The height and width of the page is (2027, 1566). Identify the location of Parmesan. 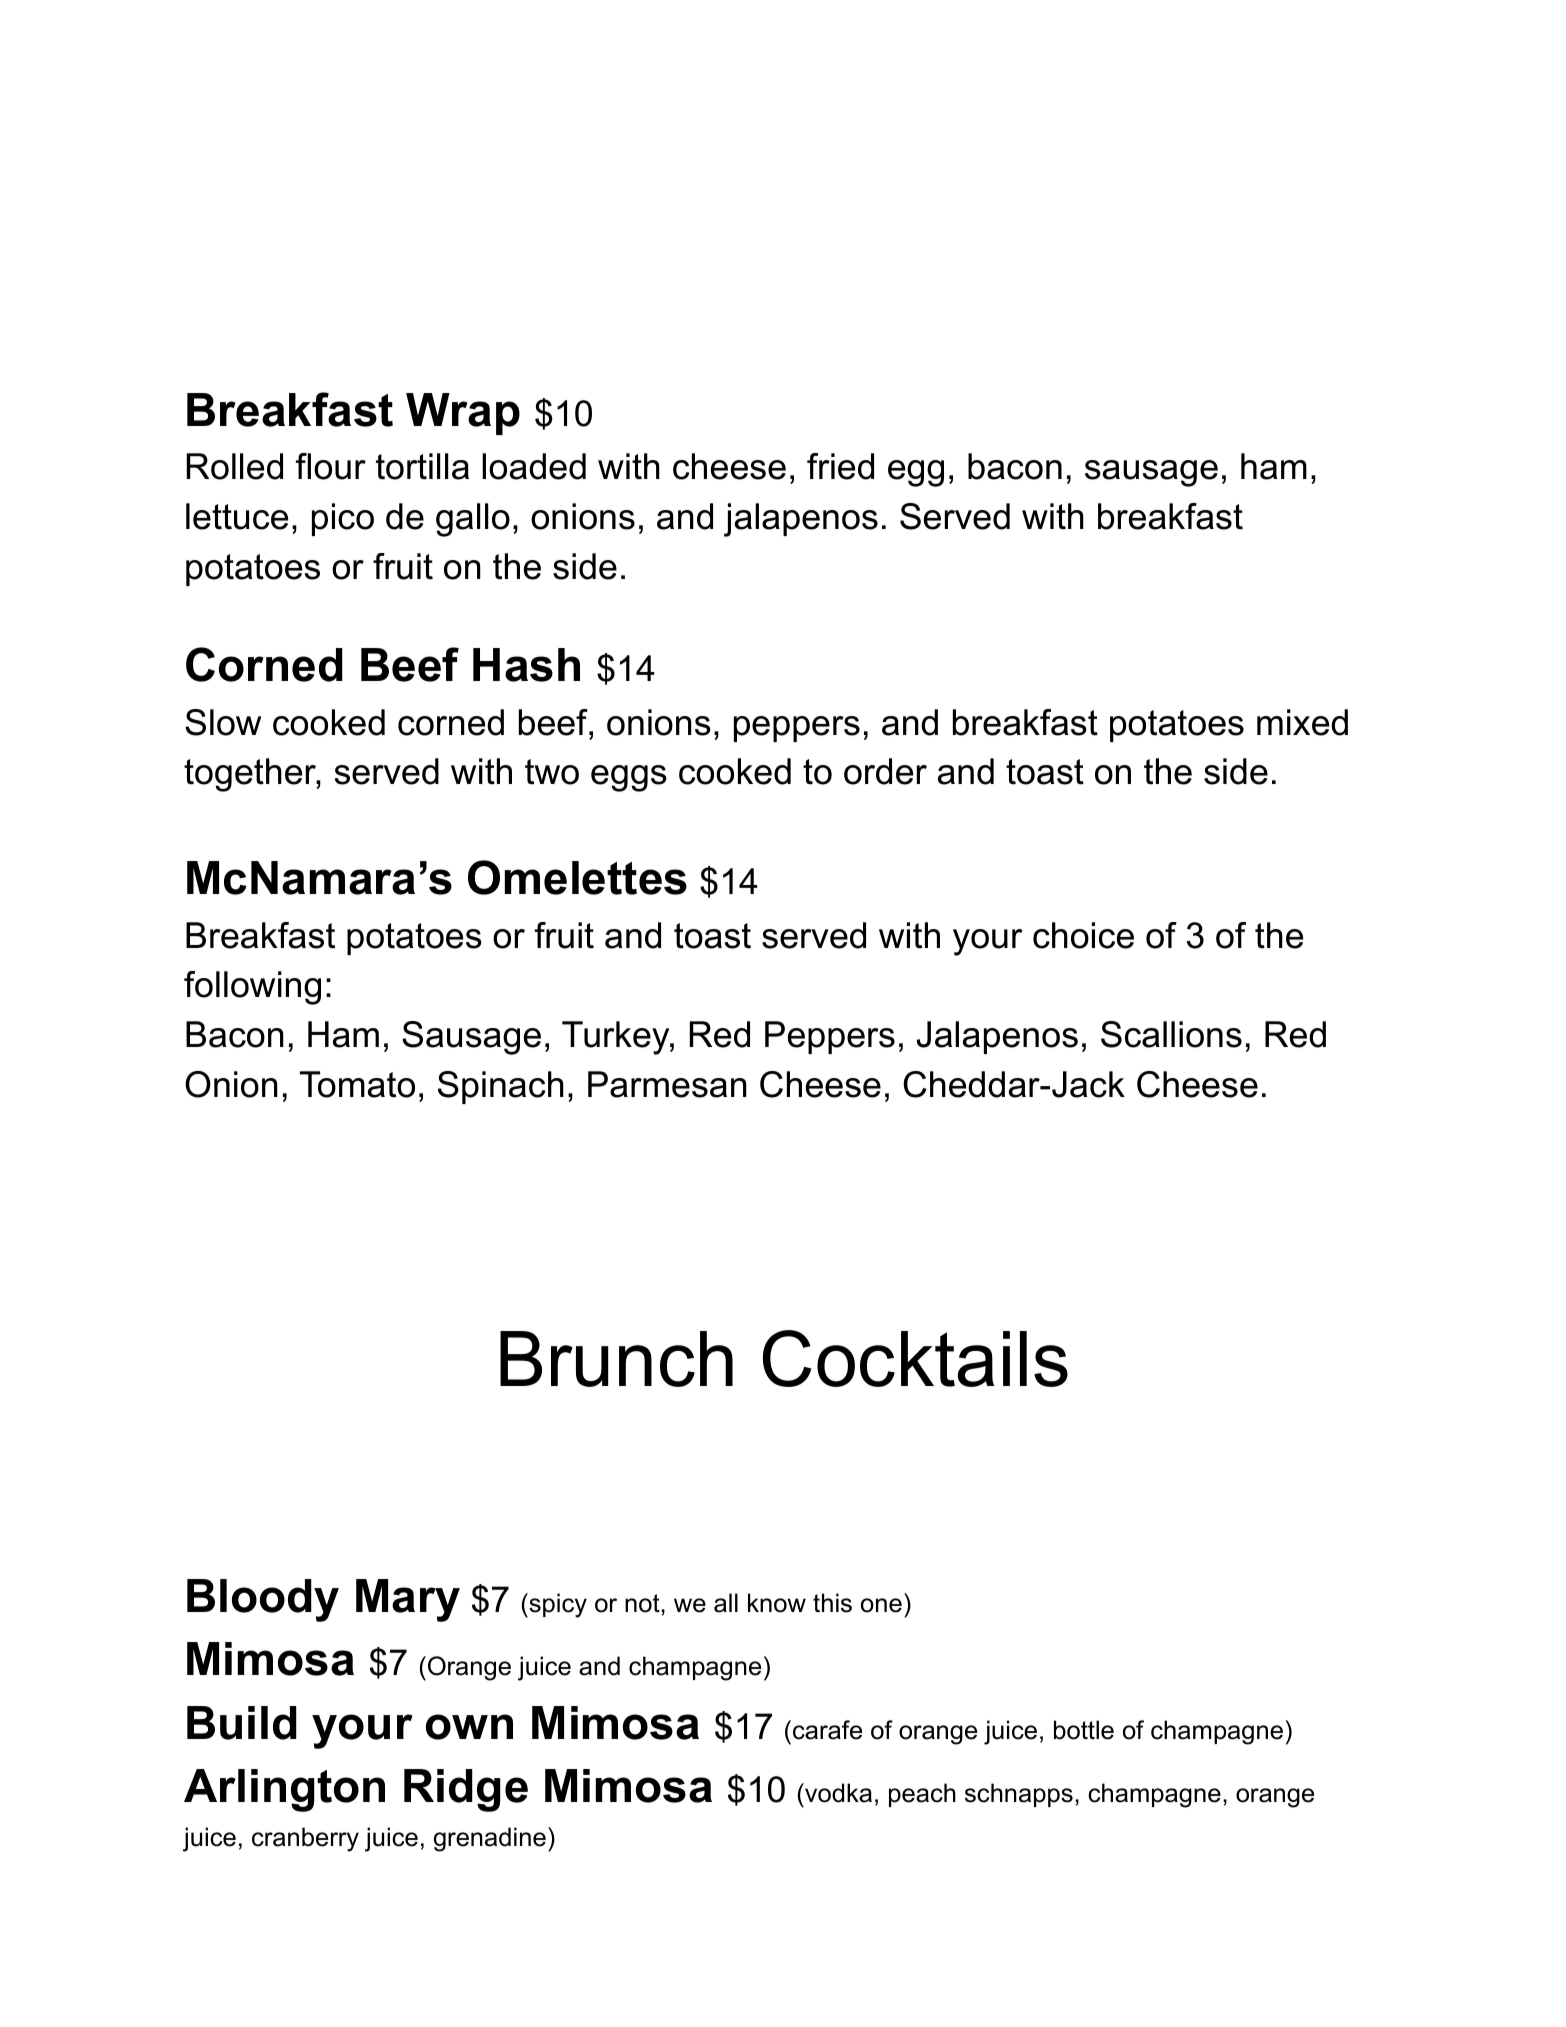
(667, 1084).
